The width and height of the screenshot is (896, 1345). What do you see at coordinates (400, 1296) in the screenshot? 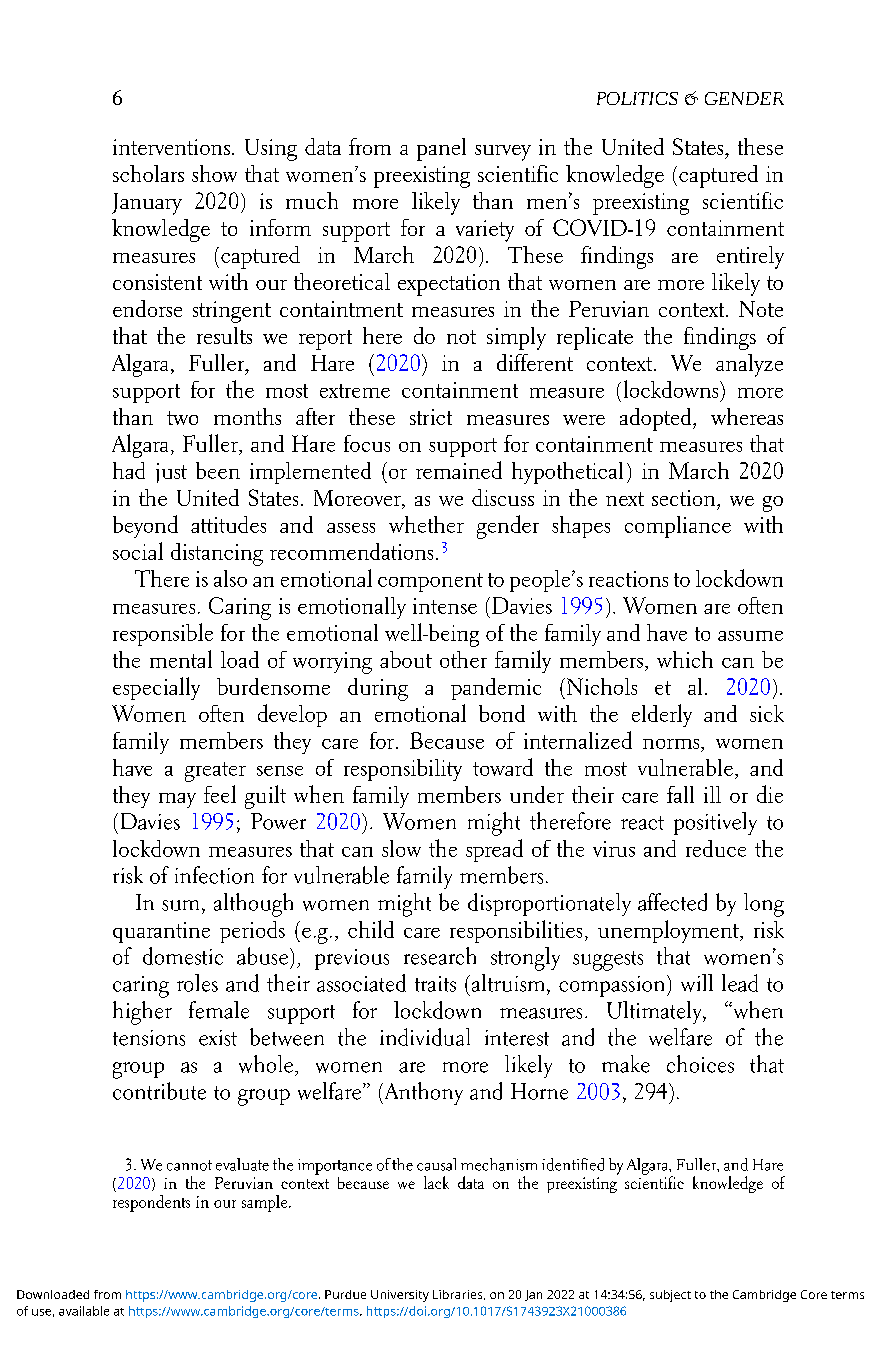
I see `University` at bounding box center [400, 1296].
